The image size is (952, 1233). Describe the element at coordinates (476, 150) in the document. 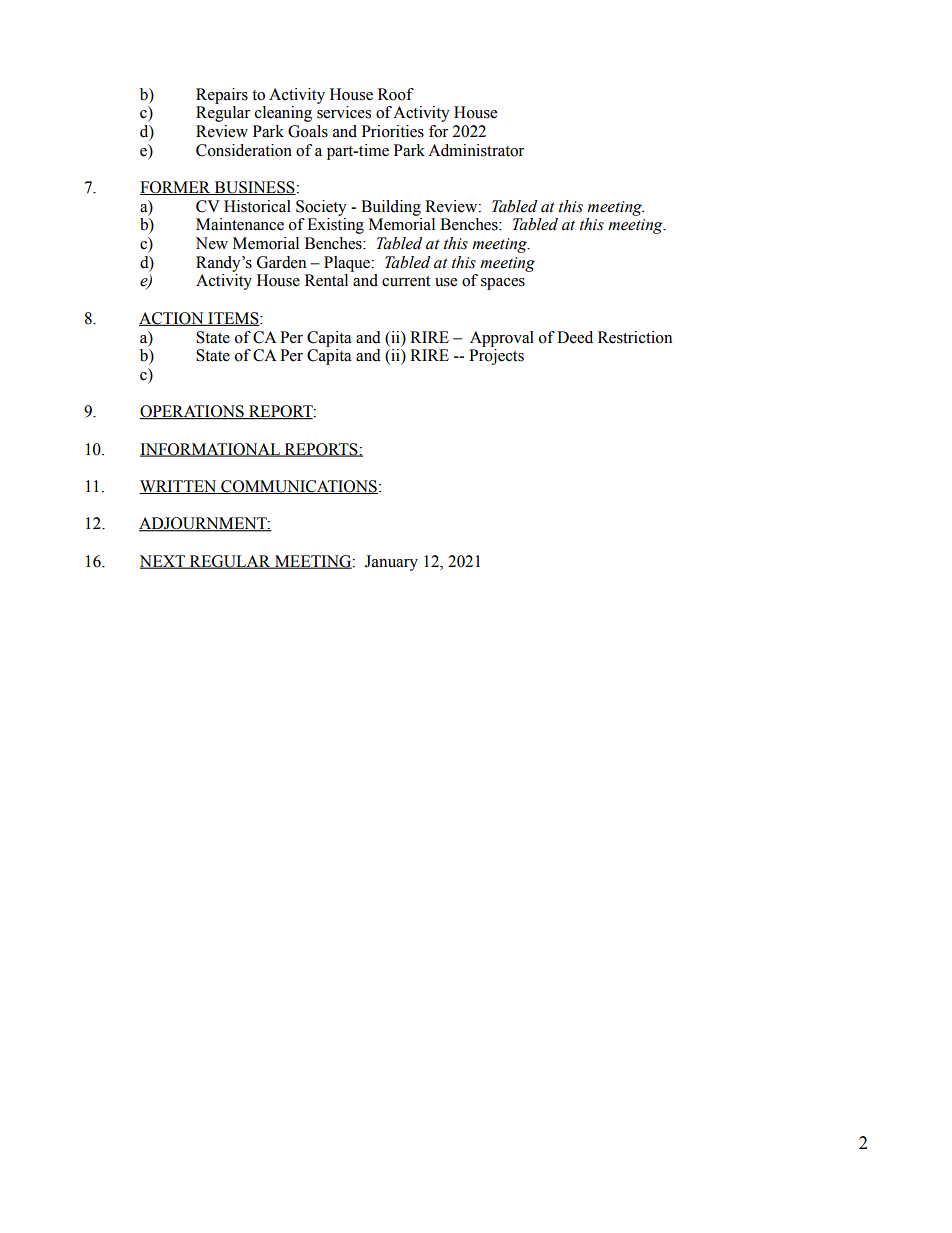

I see `Administrator` at that location.
